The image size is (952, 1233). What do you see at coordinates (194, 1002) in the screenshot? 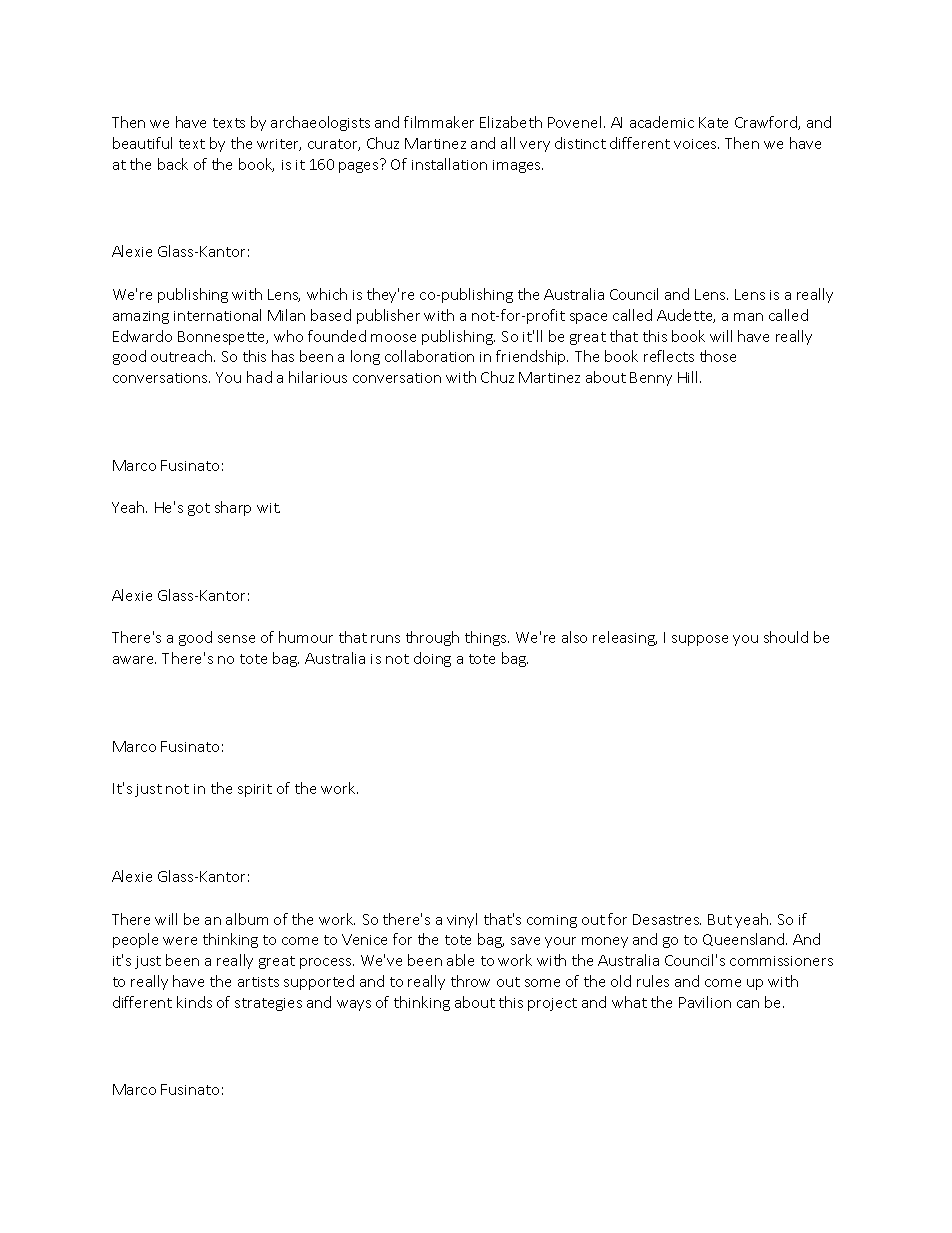
I see `kinds` at bounding box center [194, 1002].
